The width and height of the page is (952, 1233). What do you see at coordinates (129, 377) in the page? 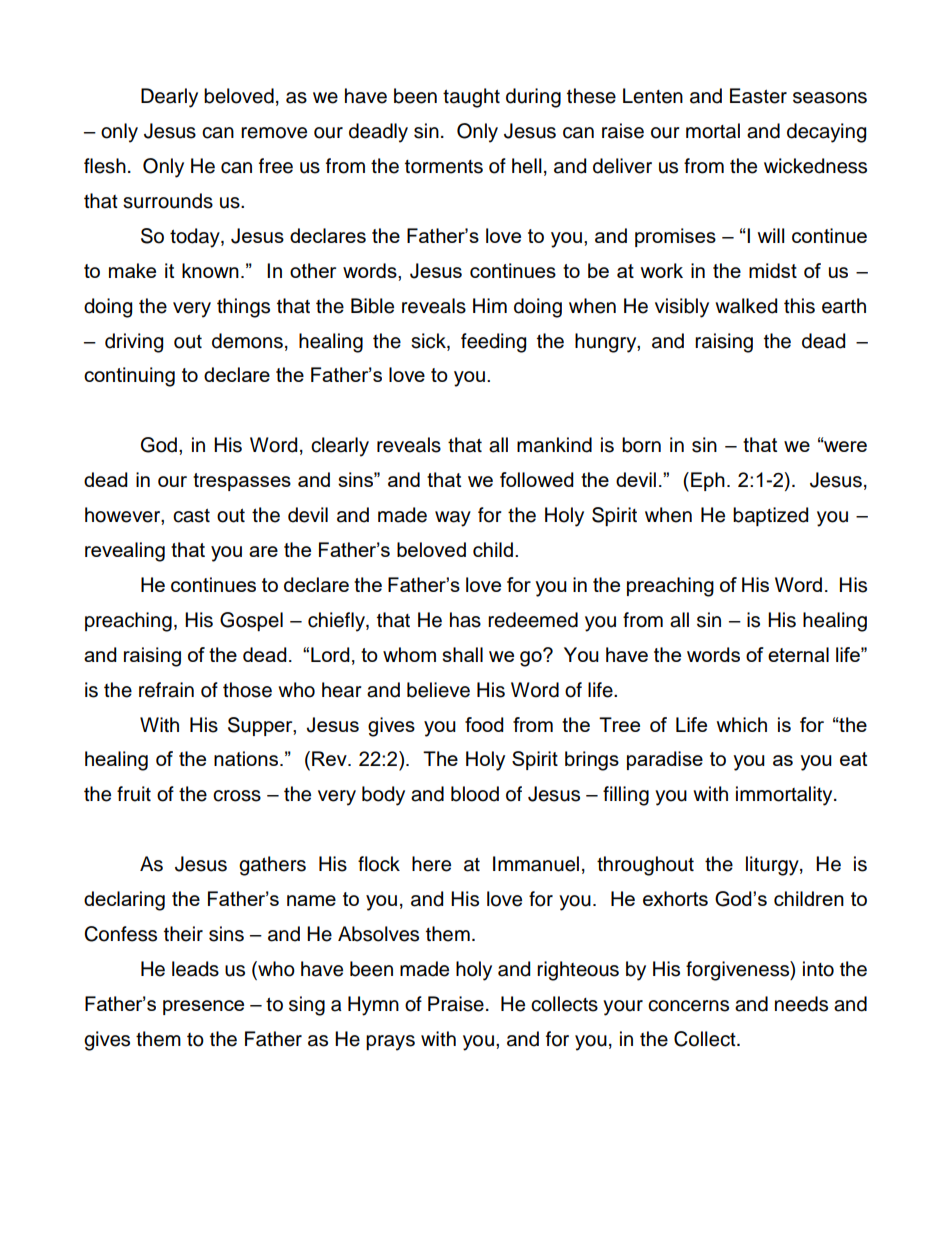
I see `continuing` at bounding box center [129, 377].
